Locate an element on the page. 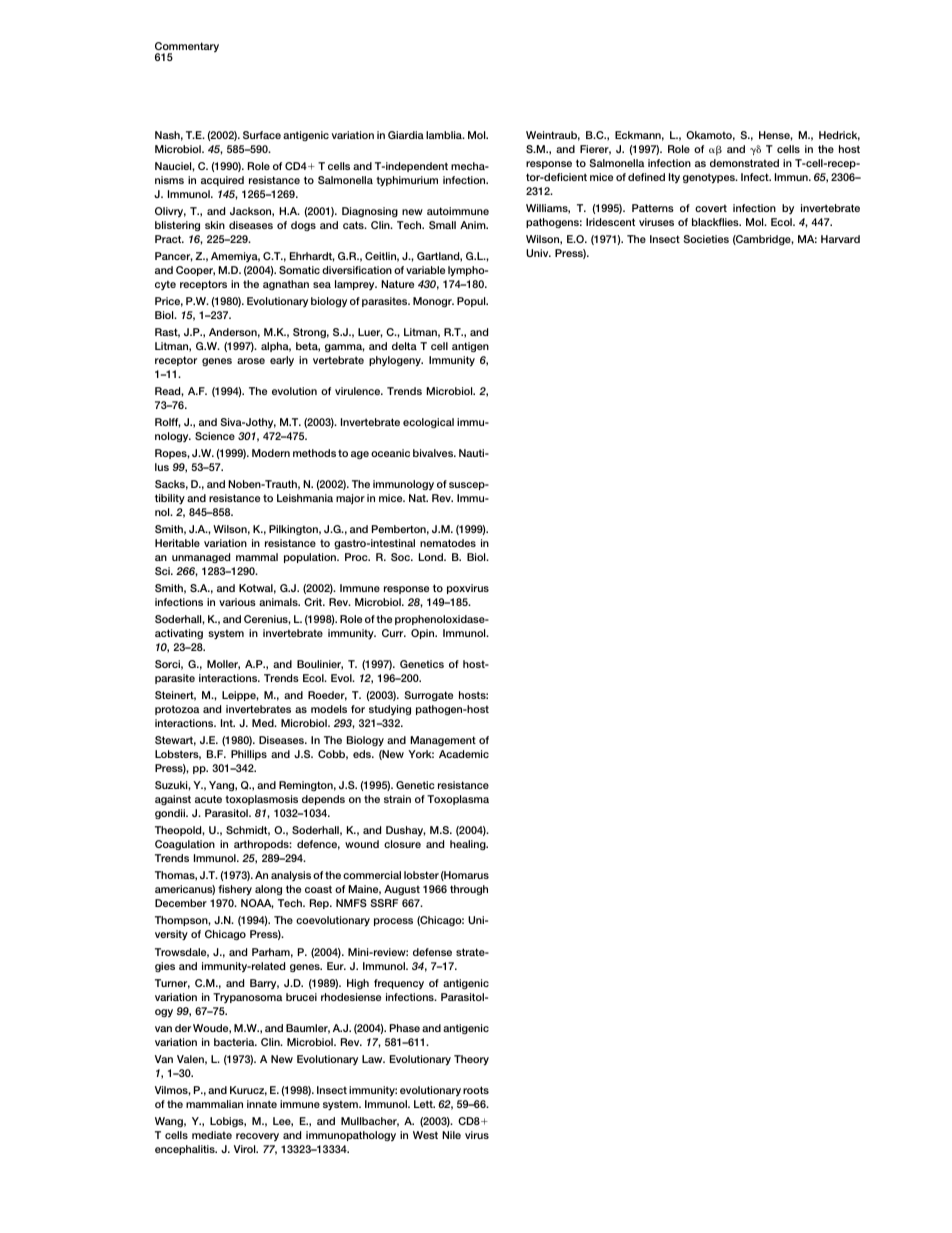  innate is located at coordinates (262, 1104).
